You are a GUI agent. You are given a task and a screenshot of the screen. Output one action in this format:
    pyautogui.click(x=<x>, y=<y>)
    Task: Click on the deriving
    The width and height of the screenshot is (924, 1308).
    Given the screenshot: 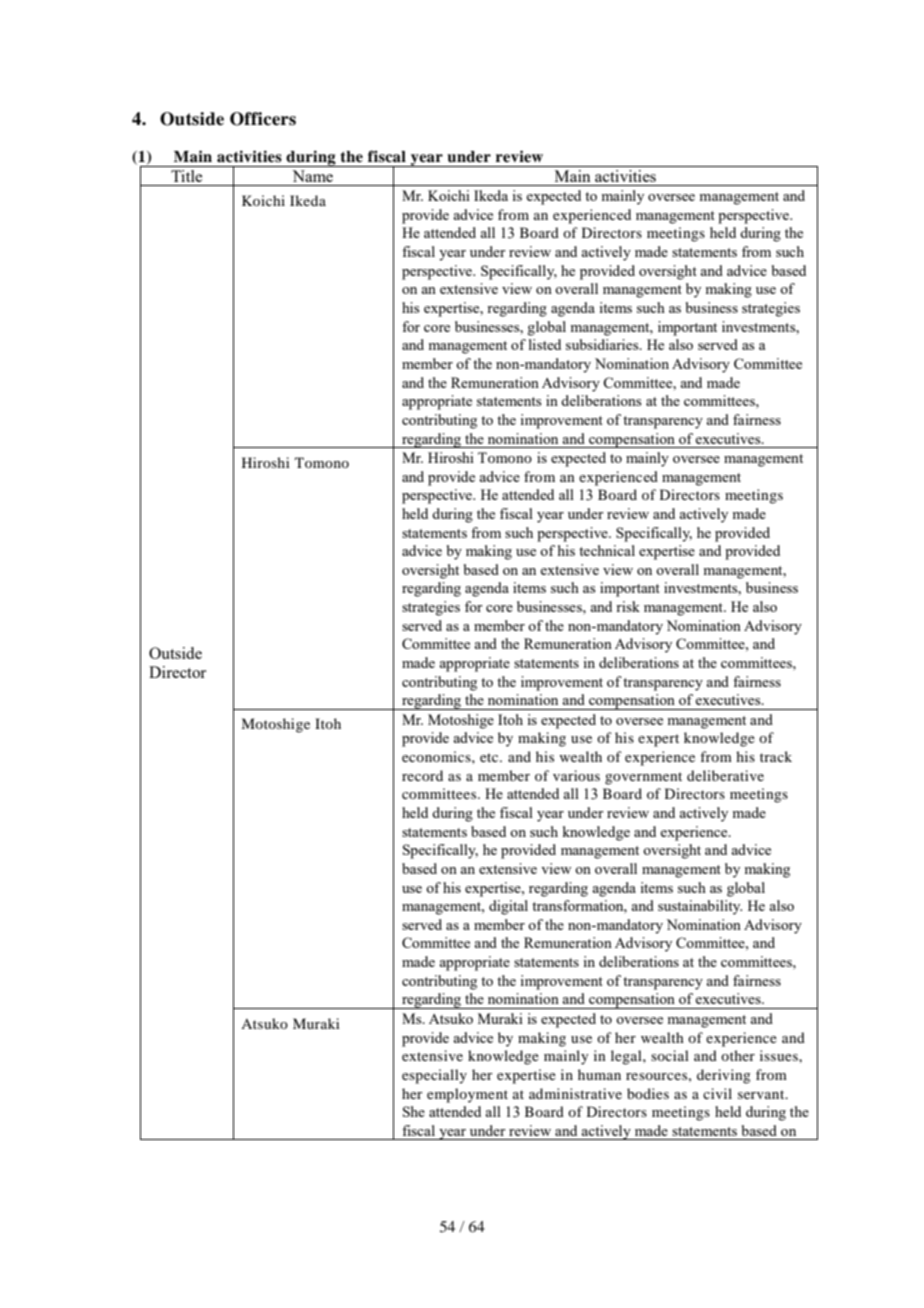 What is the action you would take?
    pyautogui.click(x=724, y=1076)
